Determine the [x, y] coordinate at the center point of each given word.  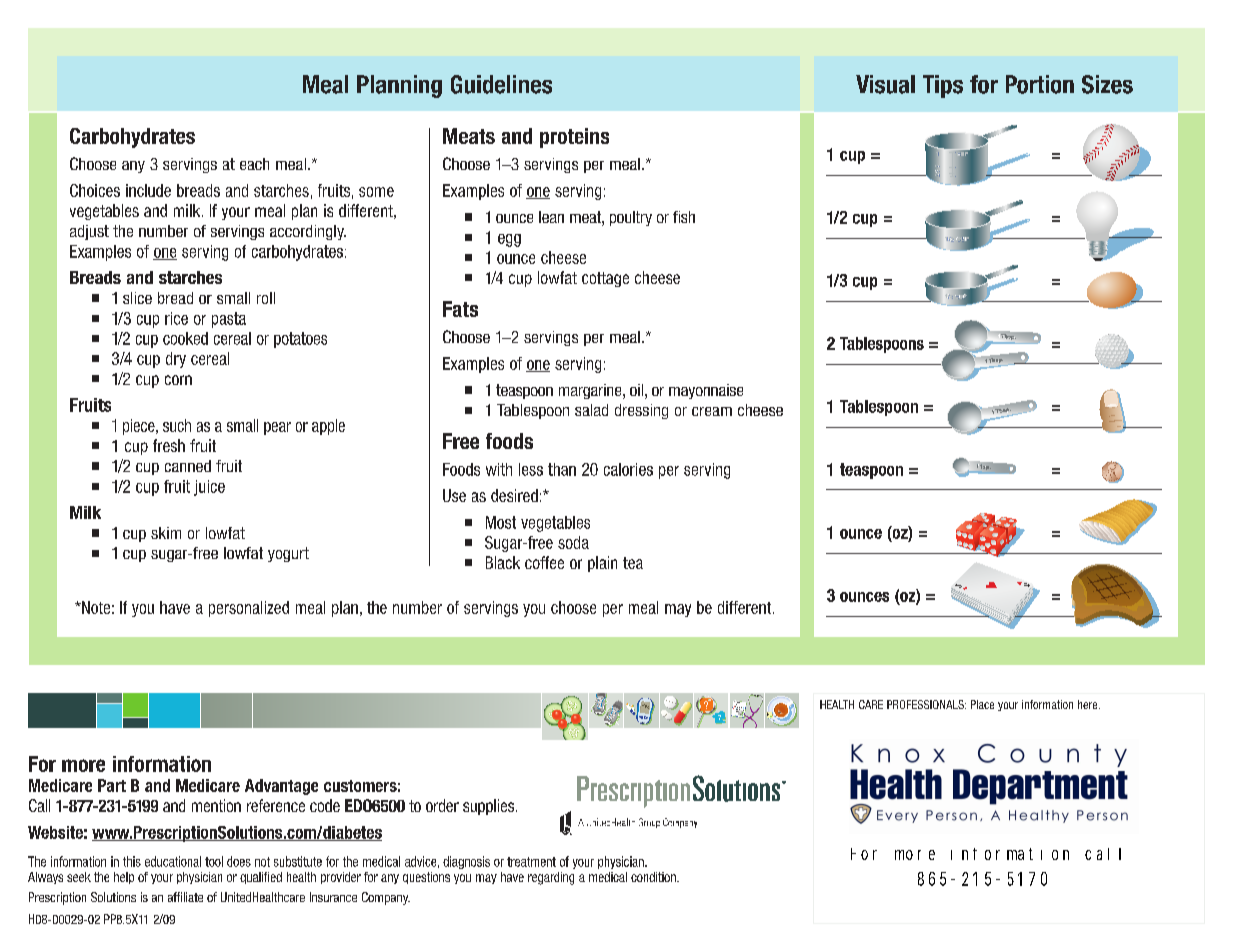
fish [684, 217]
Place [982, 704]
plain [602, 564]
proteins [574, 138]
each [254, 164]
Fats [460, 309]
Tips [943, 86]
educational [173, 861]
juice [209, 488]
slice [137, 298]
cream [712, 411]
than [562, 469]
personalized [249, 609]
